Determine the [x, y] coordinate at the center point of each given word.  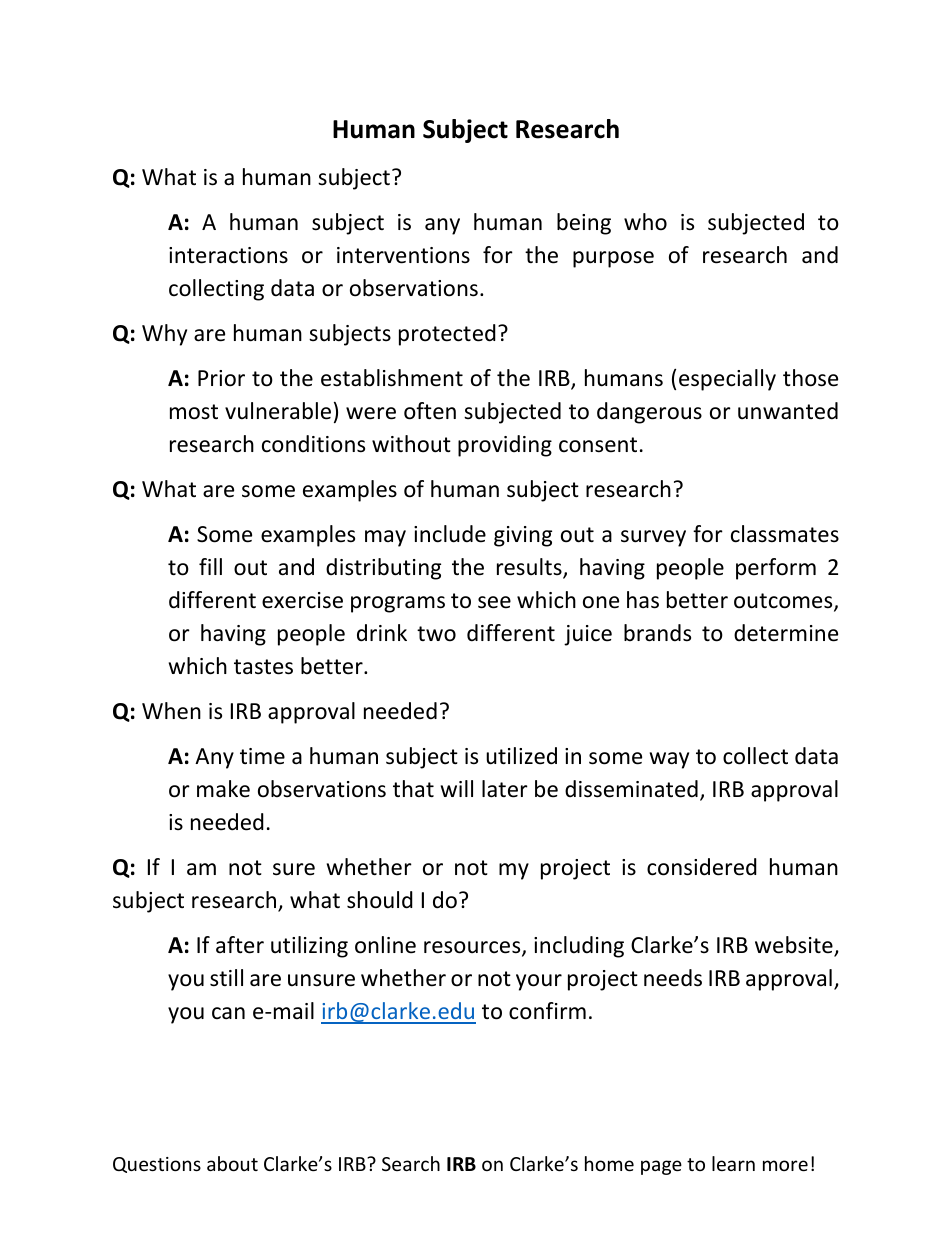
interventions [403, 255]
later [505, 789]
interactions [228, 255]
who [645, 222]
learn [733, 1163]
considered [702, 867]
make [223, 789]
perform [776, 569]
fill [210, 566]
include [450, 534]
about [232, 1163]
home [609, 1163]
